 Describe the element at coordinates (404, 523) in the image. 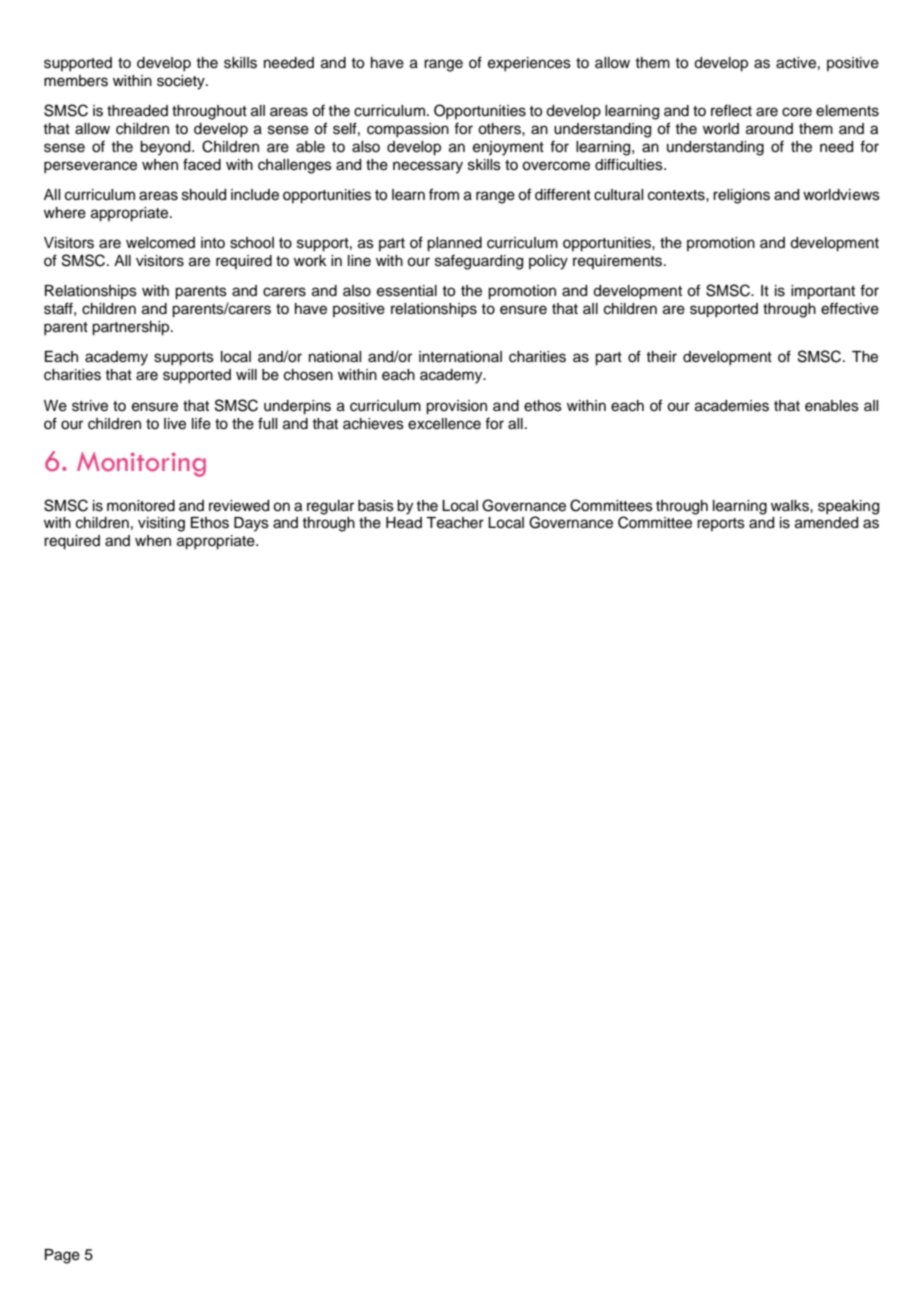

I see `Head` at that location.
